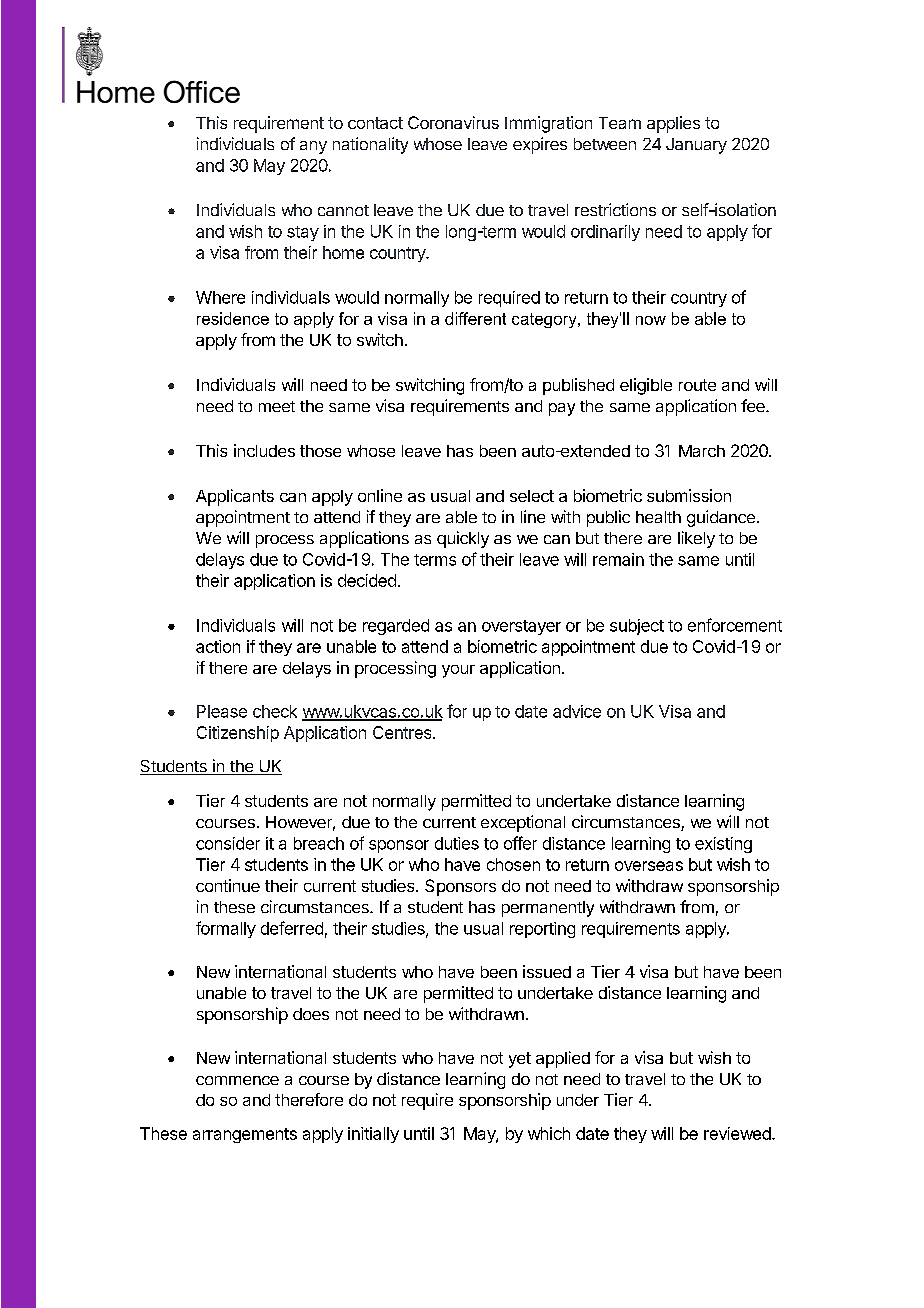  I want to click on any, so click(313, 147).
